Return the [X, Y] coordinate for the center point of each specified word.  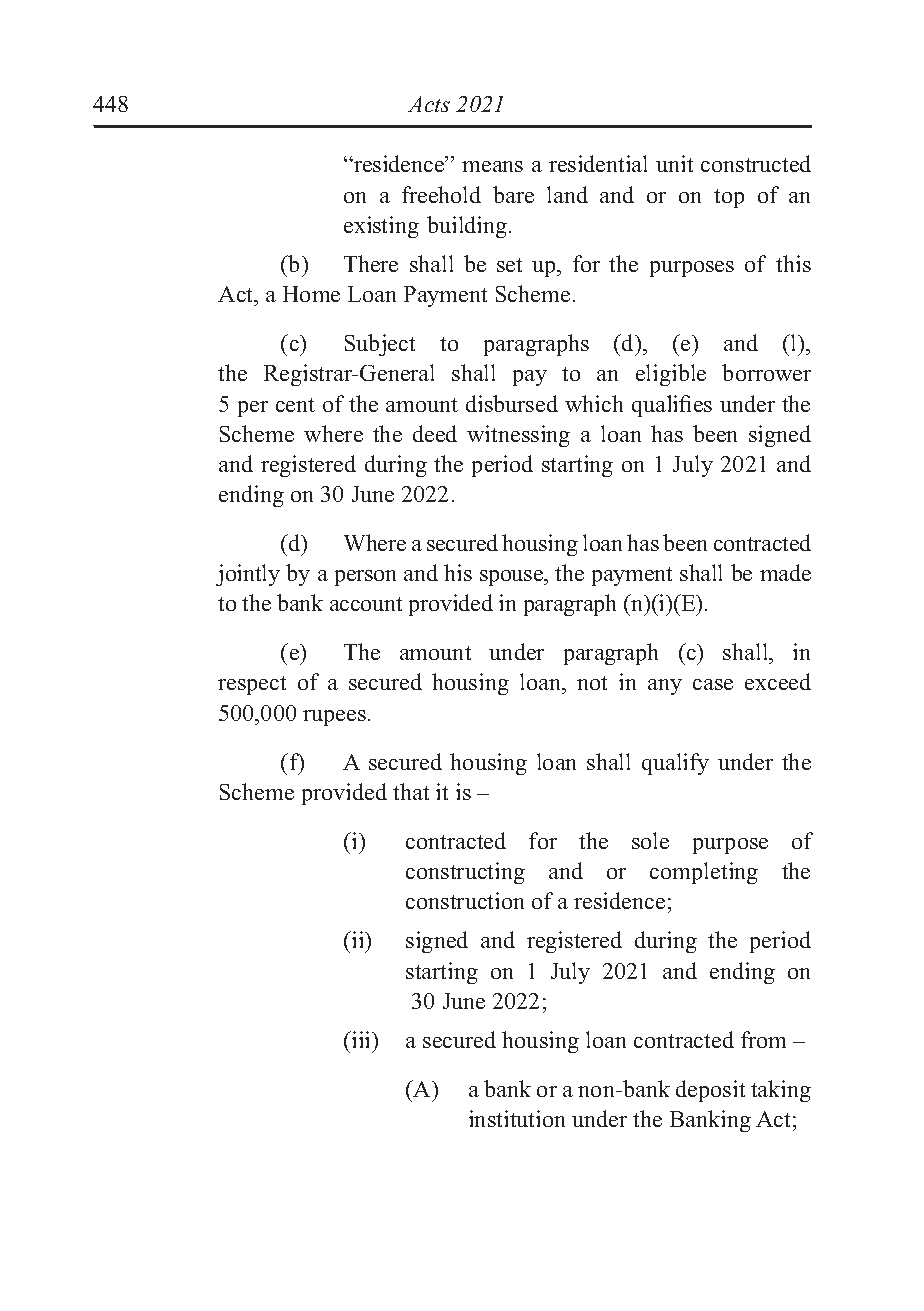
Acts [429, 104]
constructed [756, 163]
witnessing [518, 436]
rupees [334, 718]
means [492, 166]
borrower [766, 372]
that [411, 791]
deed [435, 433]
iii [362, 1039]
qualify [675, 764]
